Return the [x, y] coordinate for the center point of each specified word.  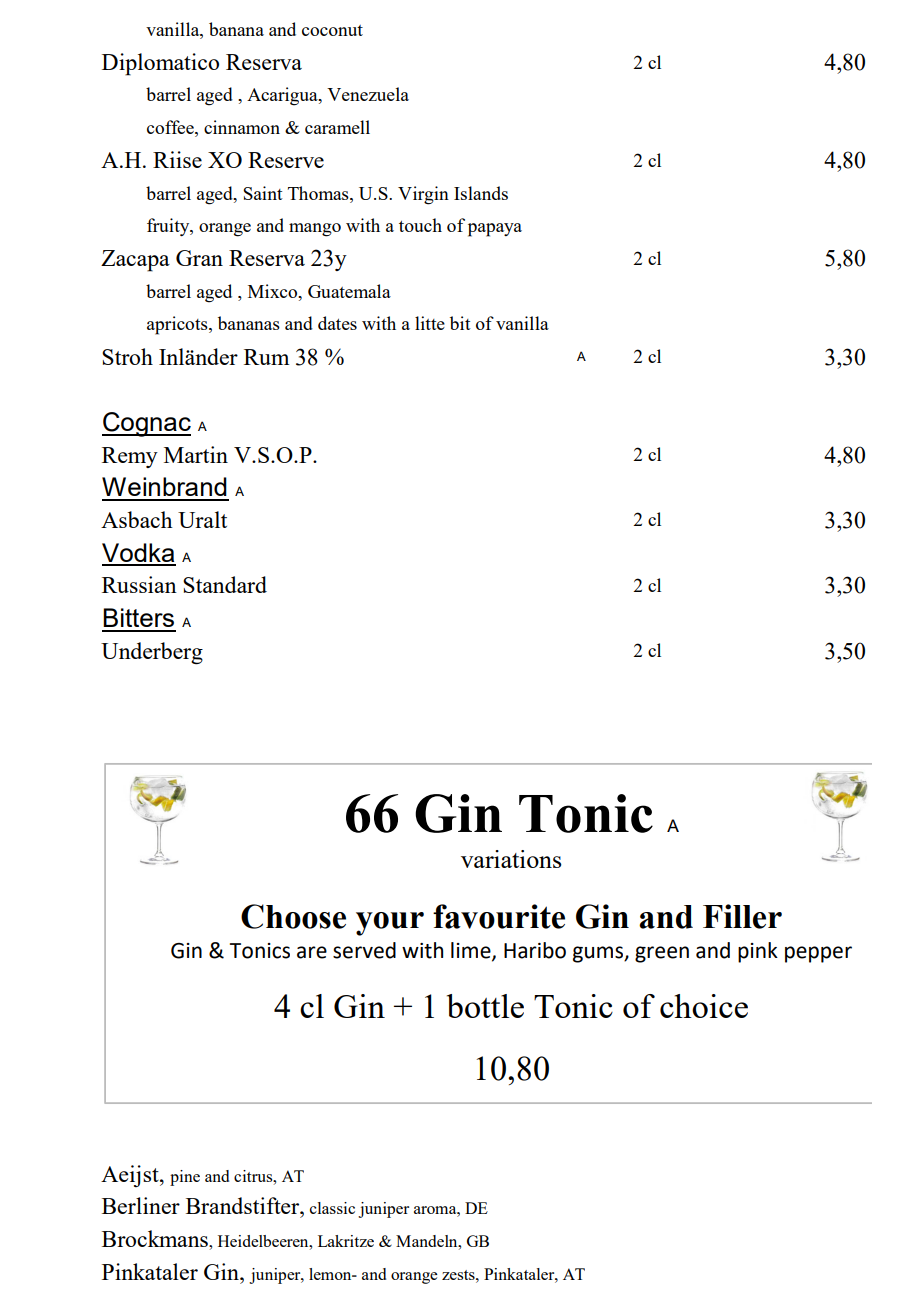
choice [704, 1006]
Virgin [423, 195]
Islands [481, 193]
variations [511, 859]
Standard [225, 584]
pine [185, 1178]
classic [332, 1208]
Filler [742, 916]
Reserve [286, 160]
